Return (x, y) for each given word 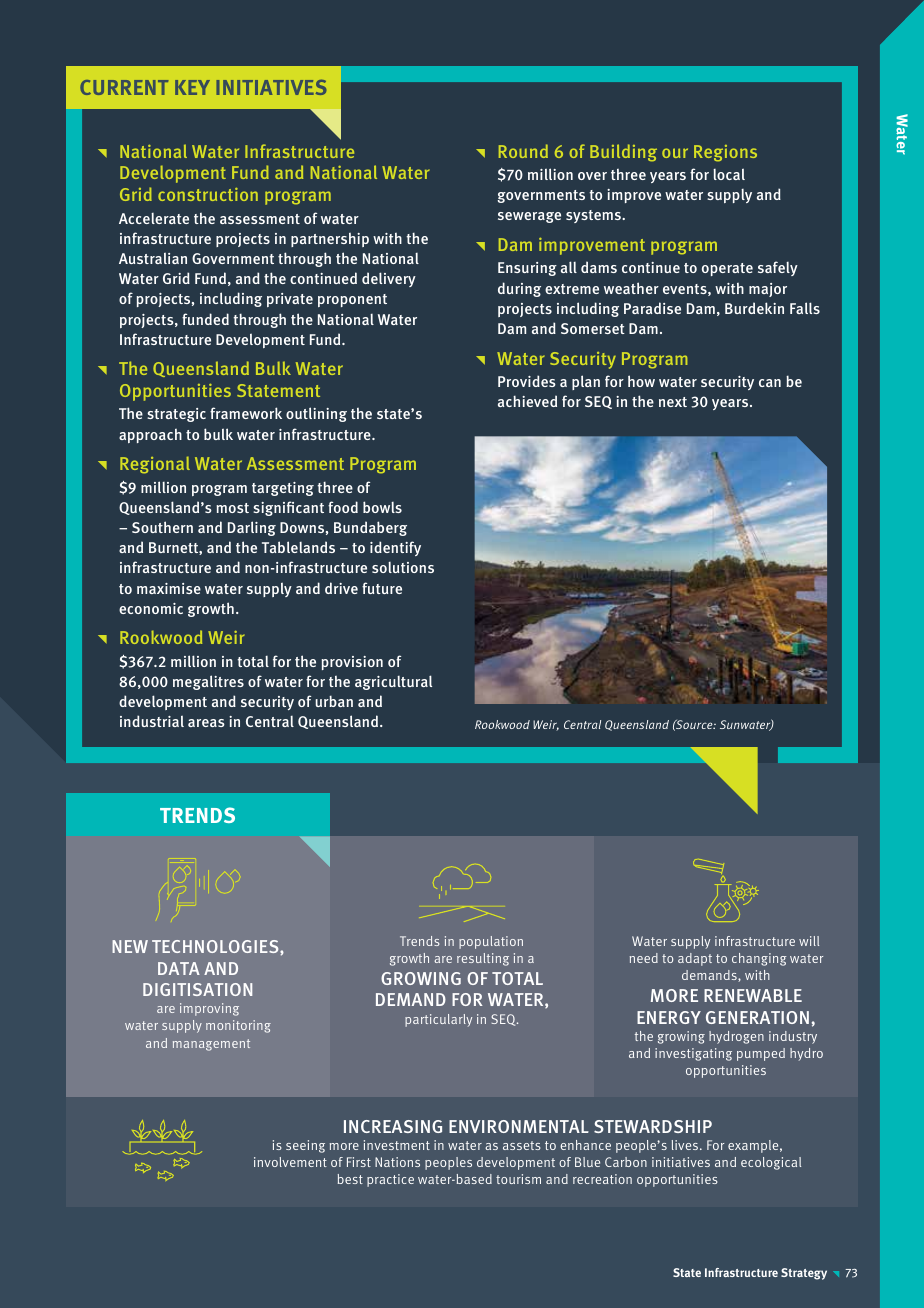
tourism (518, 1179)
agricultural (393, 682)
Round (523, 151)
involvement (290, 1162)
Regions (725, 153)
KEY (192, 87)
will (809, 941)
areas (206, 723)
